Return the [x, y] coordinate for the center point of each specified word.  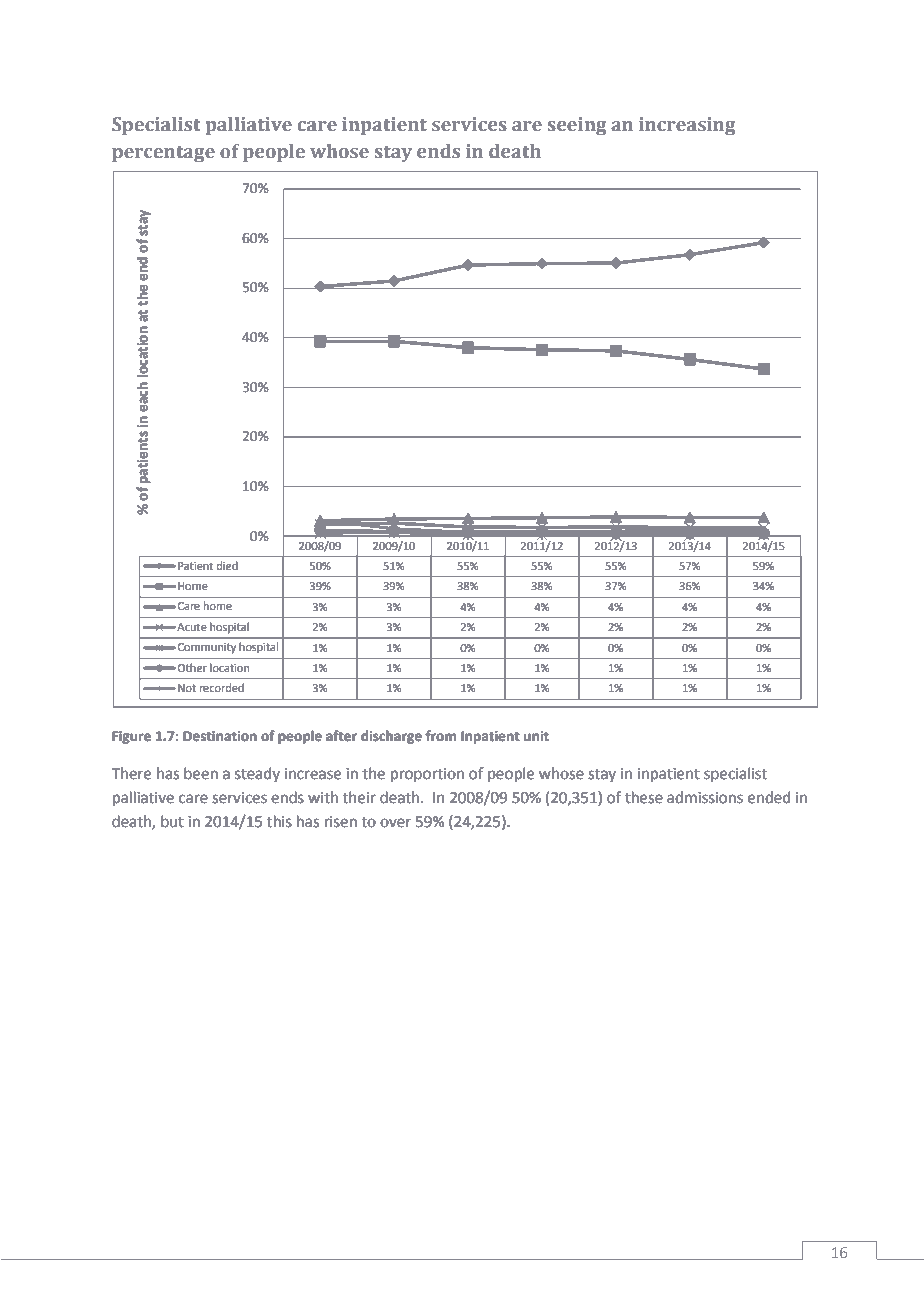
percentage [163, 154]
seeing [577, 126]
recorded [222, 687]
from [440, 736]
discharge [391, 737]
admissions [705, 797]
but [172, 821]
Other [192, 667]
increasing [687, 126]
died [227, 565]
